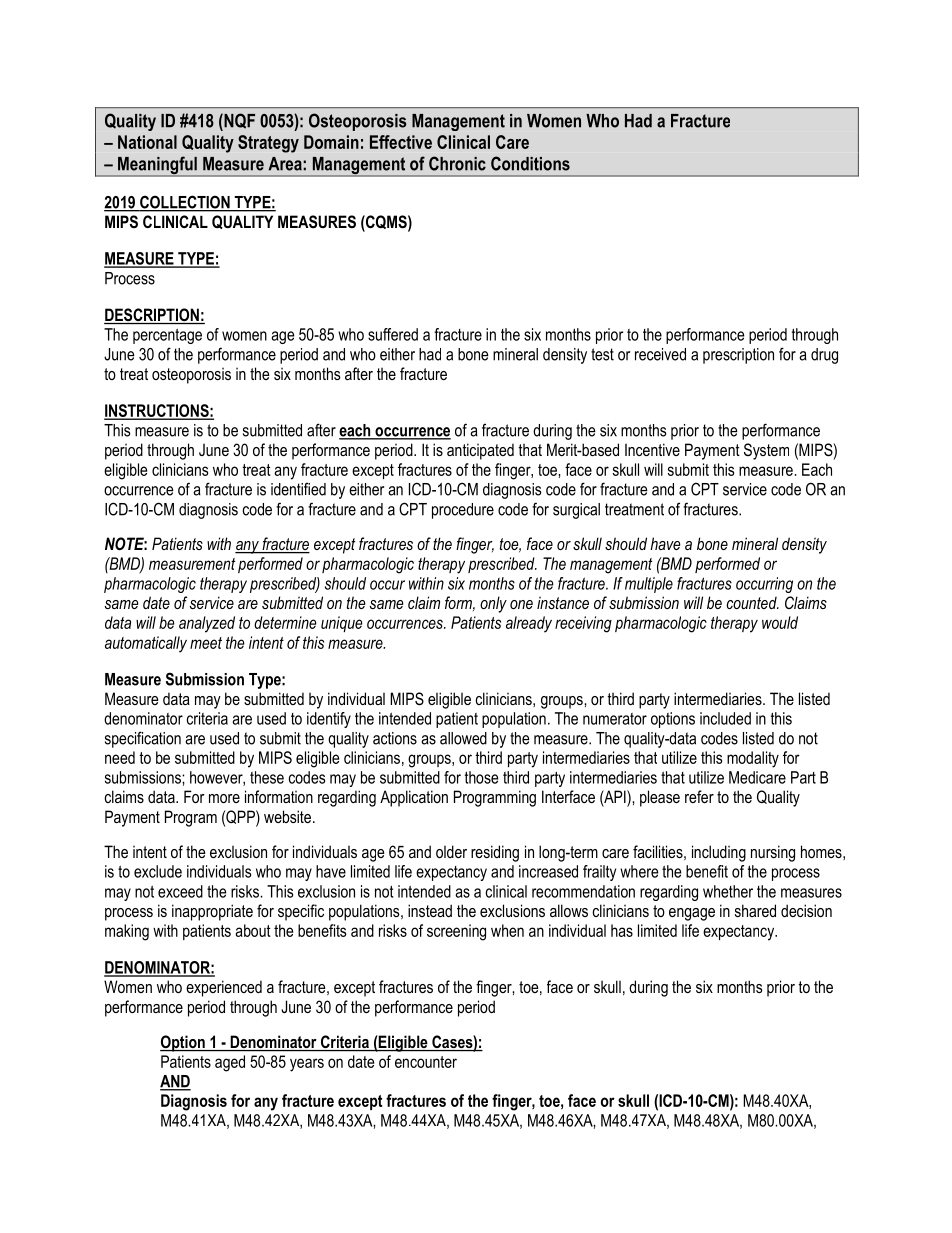 The height and width of the page is (1233, 952). Describe the element at coordinates (719, 853) in the page. I see `including` at that location.
